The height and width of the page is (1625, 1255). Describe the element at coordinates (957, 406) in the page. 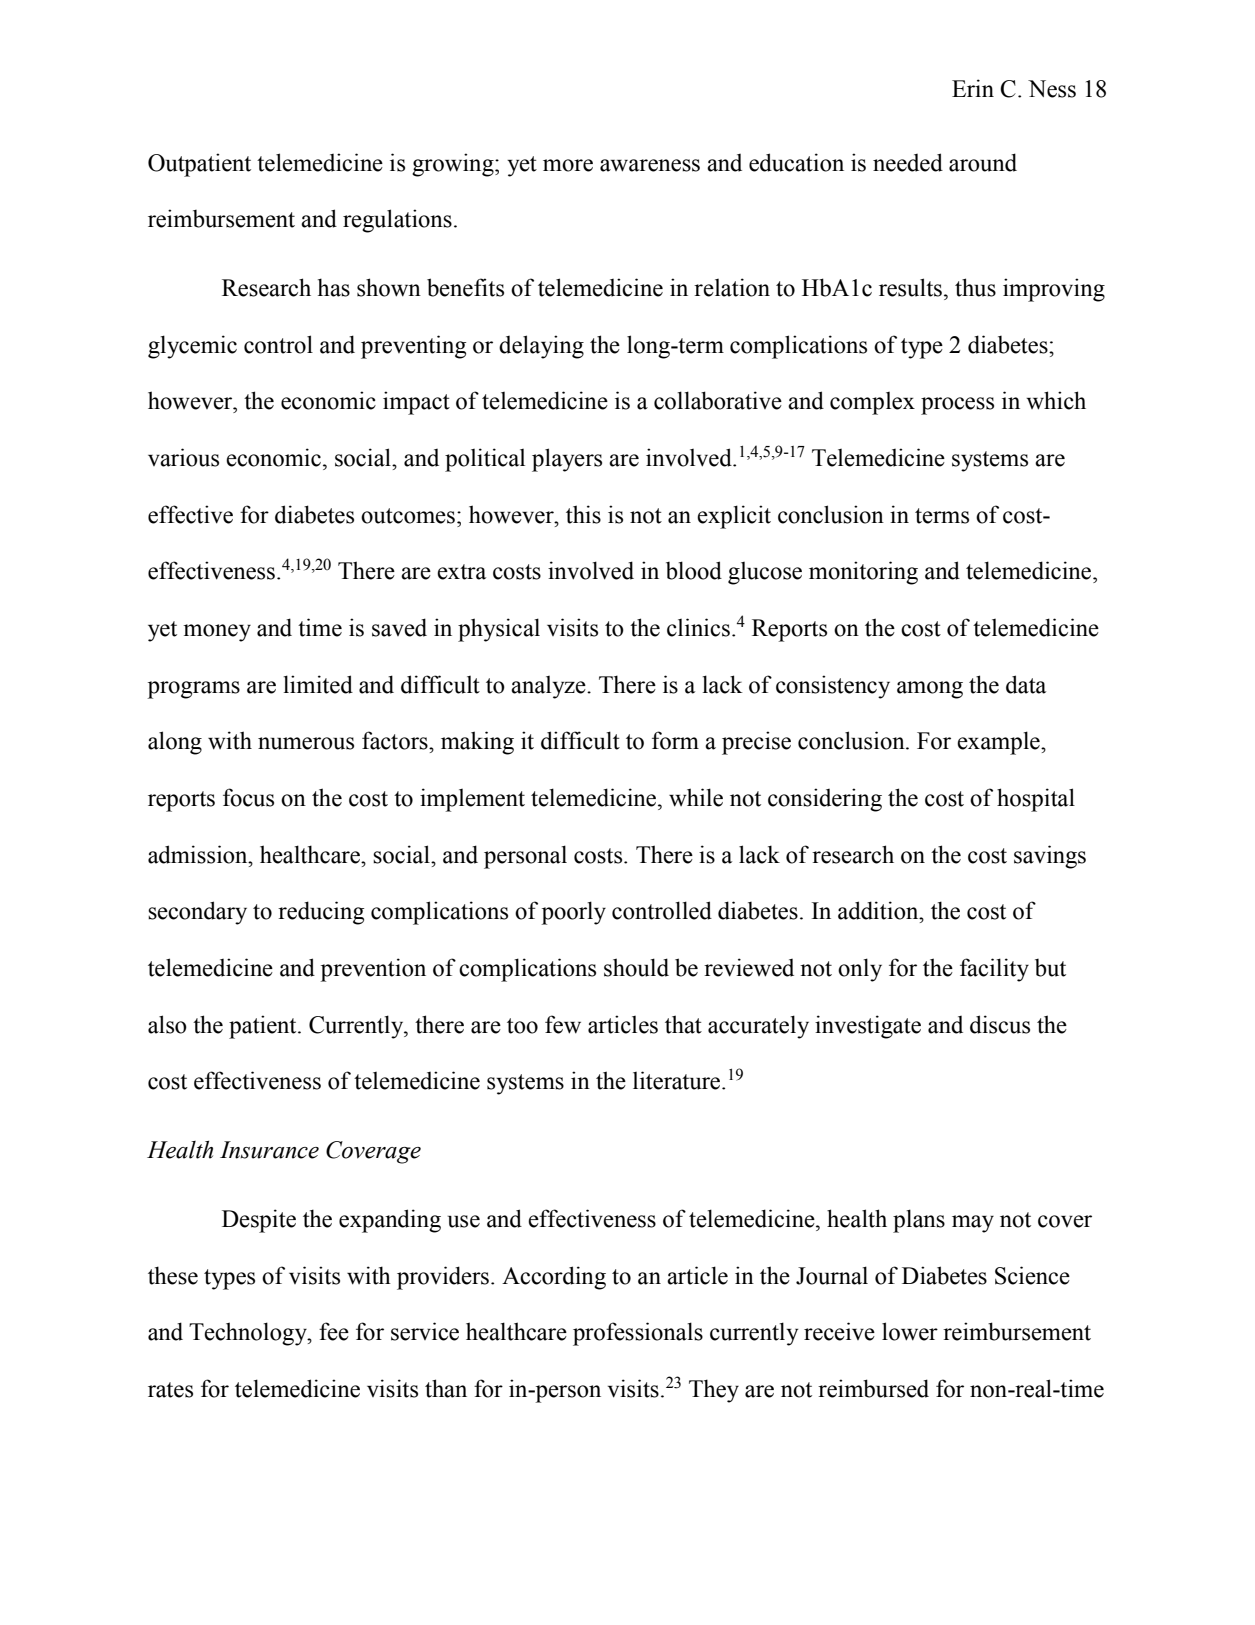

I see `process` at that location.
